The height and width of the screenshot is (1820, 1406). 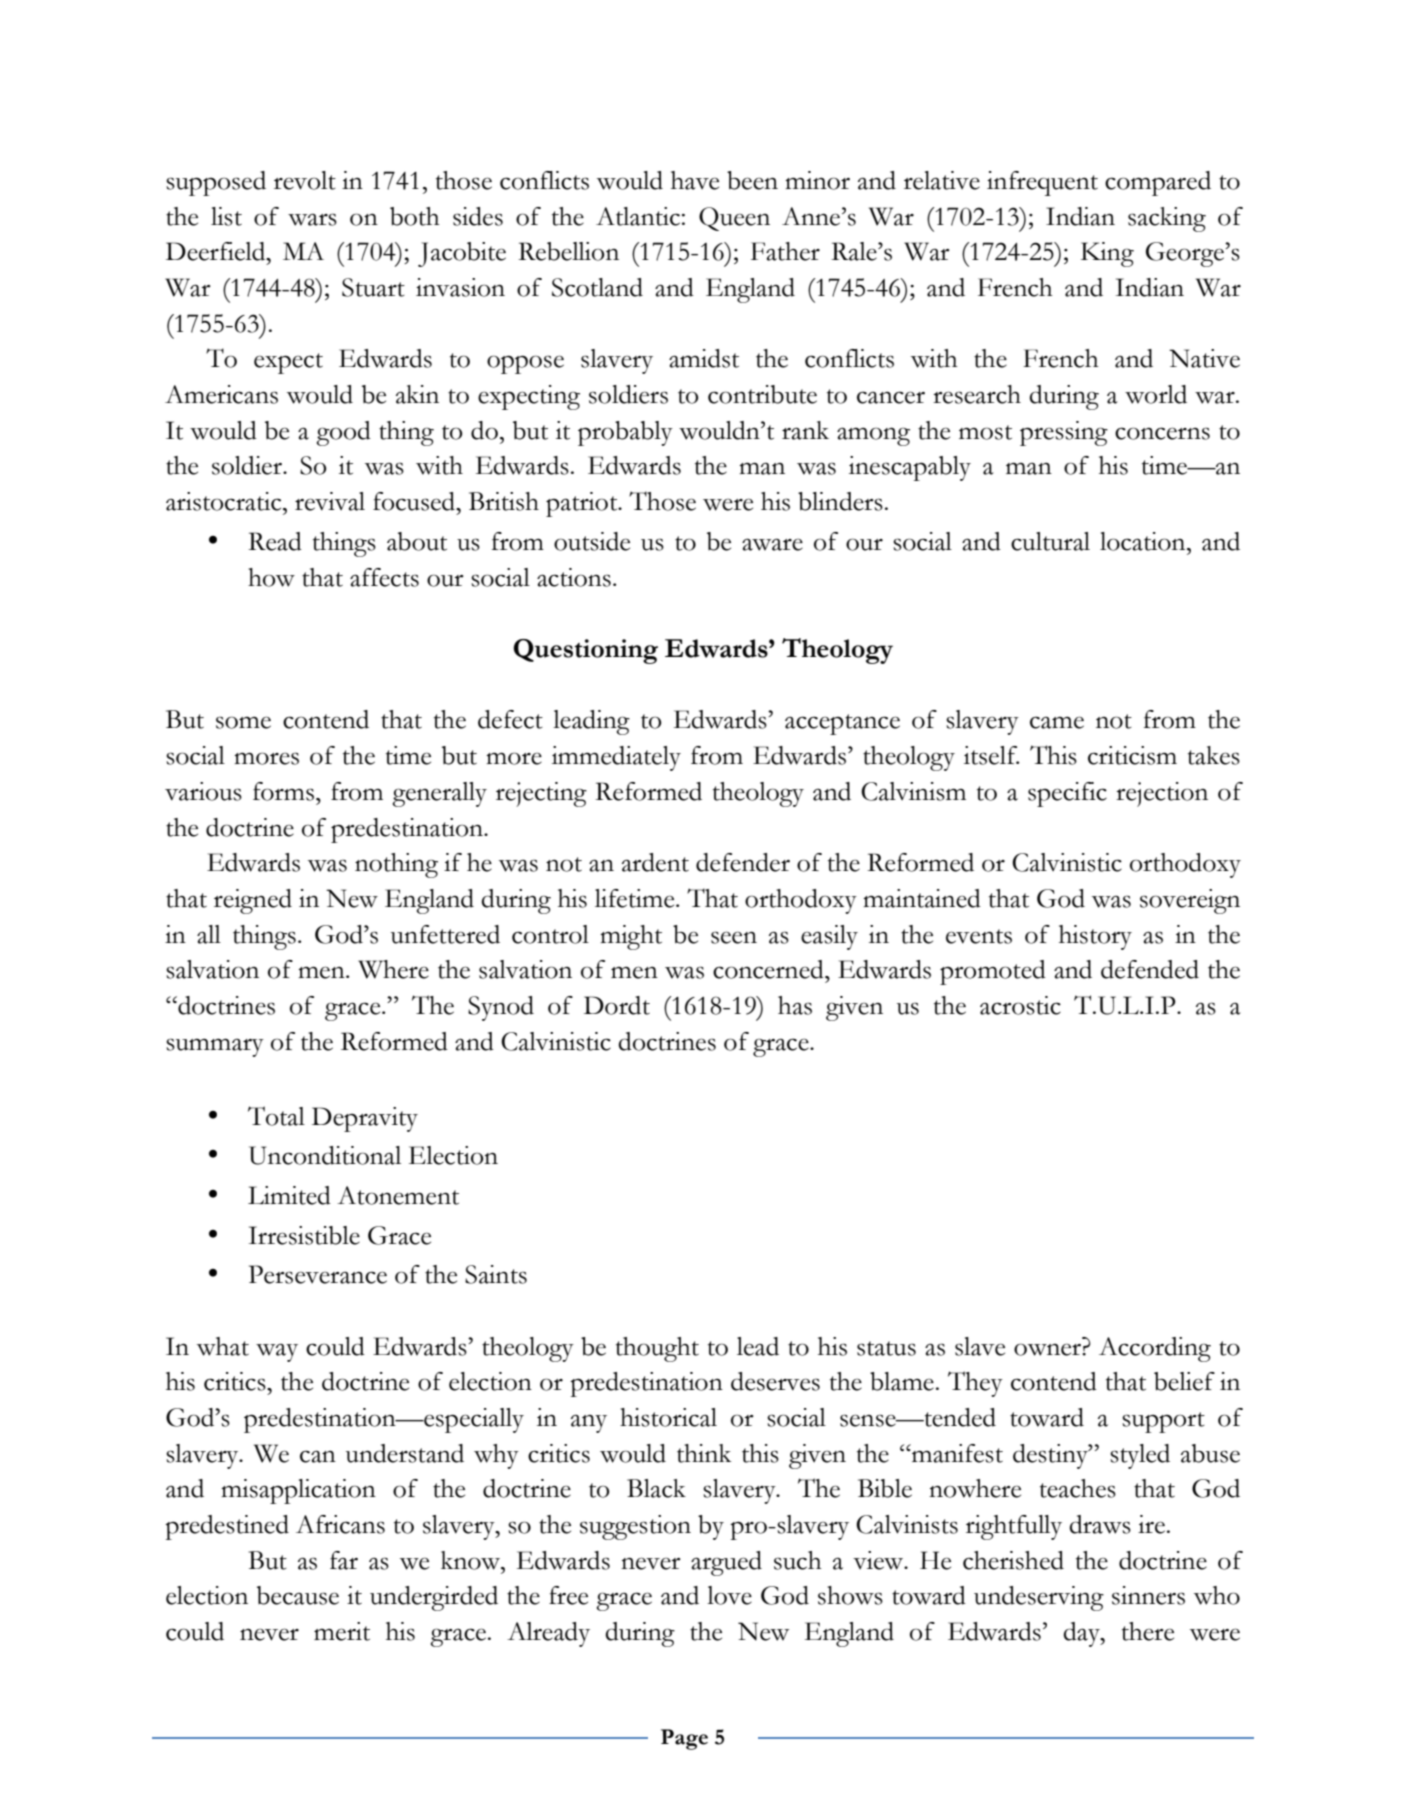 What do you see at coordinates (657, 1349) in the screenshot?
I see `thought` at bounding box center [657, 1349].
